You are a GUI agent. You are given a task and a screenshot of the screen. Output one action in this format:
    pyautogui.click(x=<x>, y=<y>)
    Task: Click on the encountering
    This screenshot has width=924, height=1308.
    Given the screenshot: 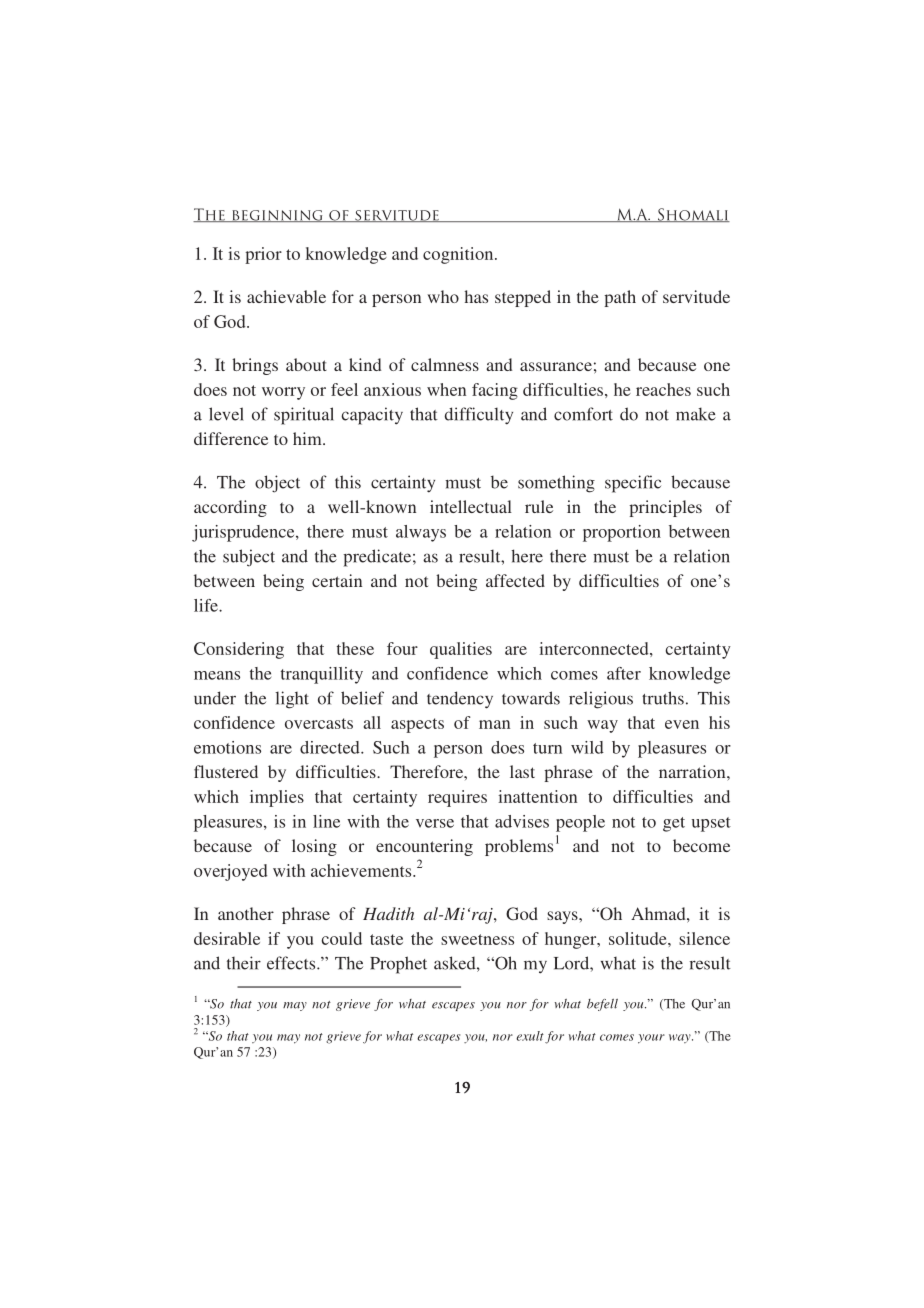 What is the action you would take?
    pyautogui.click(x=424, y=847)
